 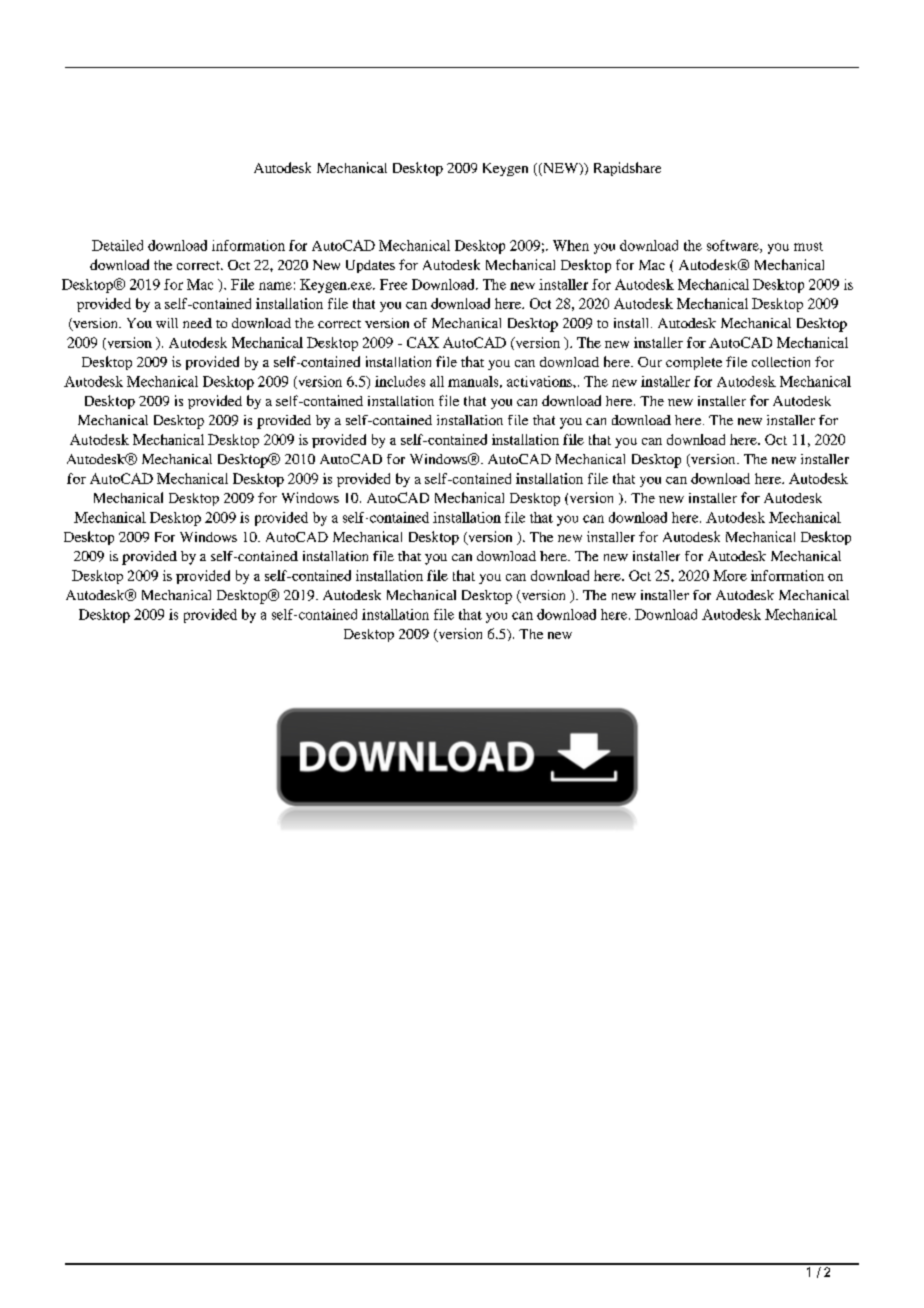 I want to click on software, so click(x=734, y=246).
